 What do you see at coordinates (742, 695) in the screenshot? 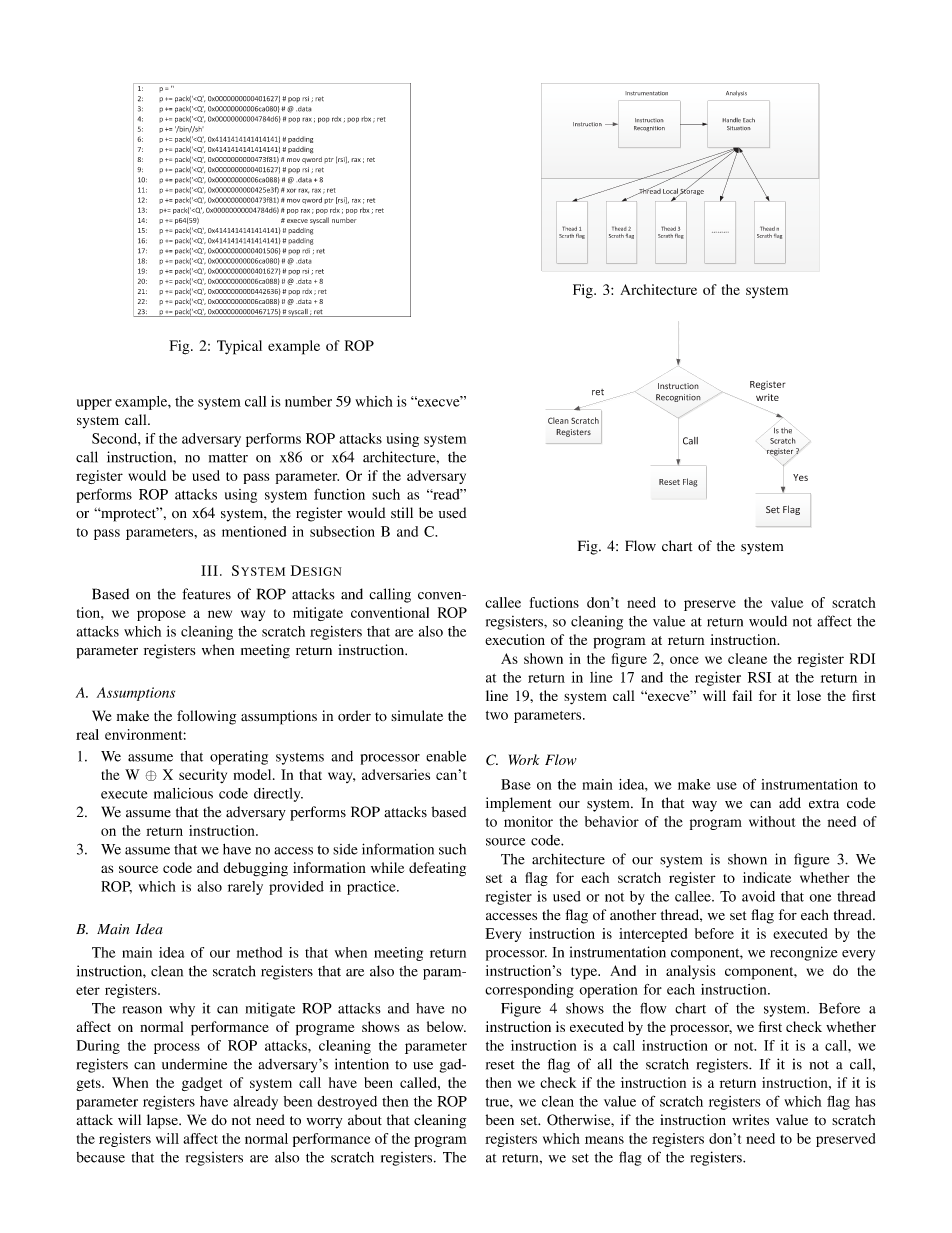
I see `fail` at bounding box center [742, 695].
